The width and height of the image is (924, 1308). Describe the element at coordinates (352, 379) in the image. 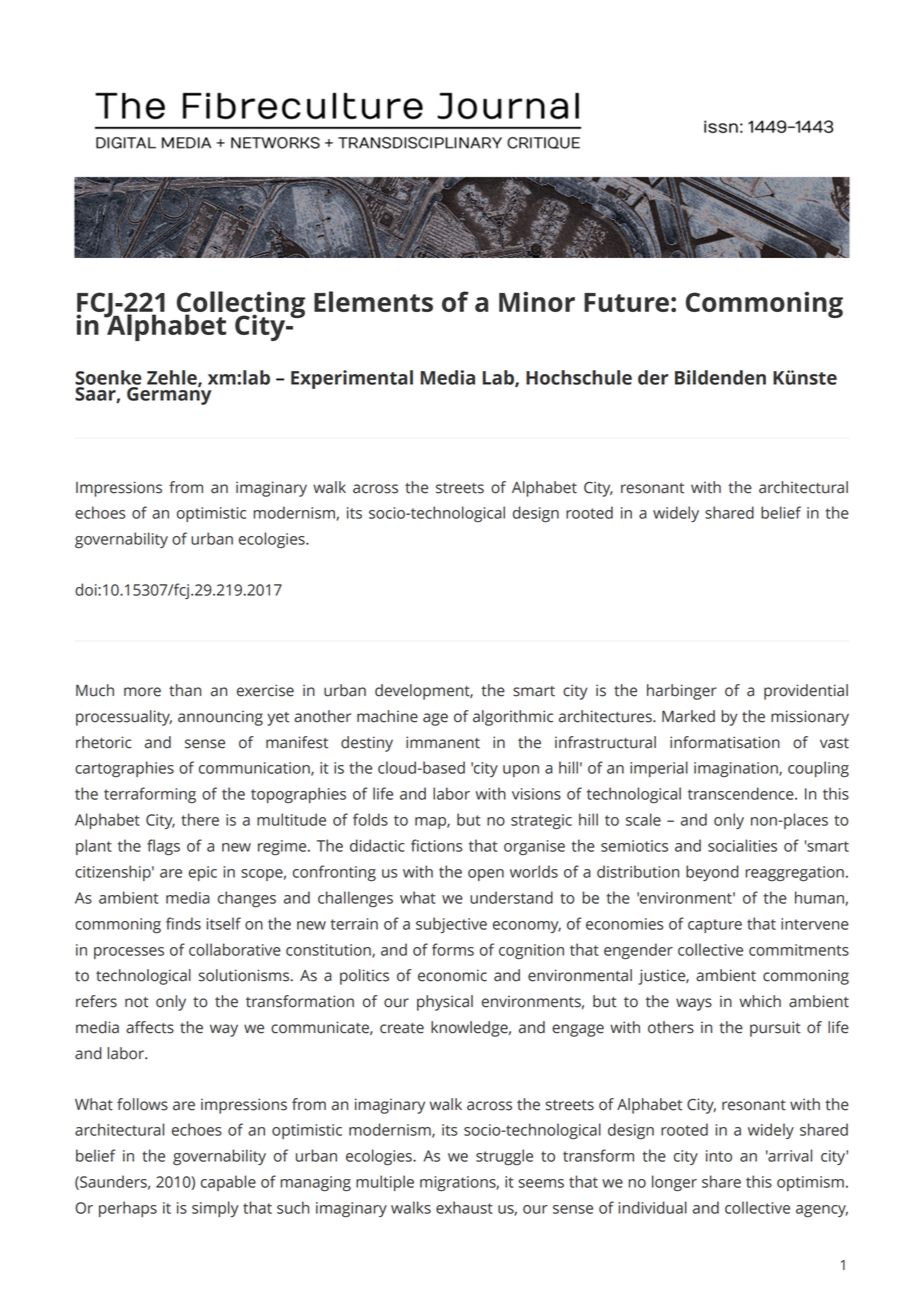

I see `Experimental` at that location.
